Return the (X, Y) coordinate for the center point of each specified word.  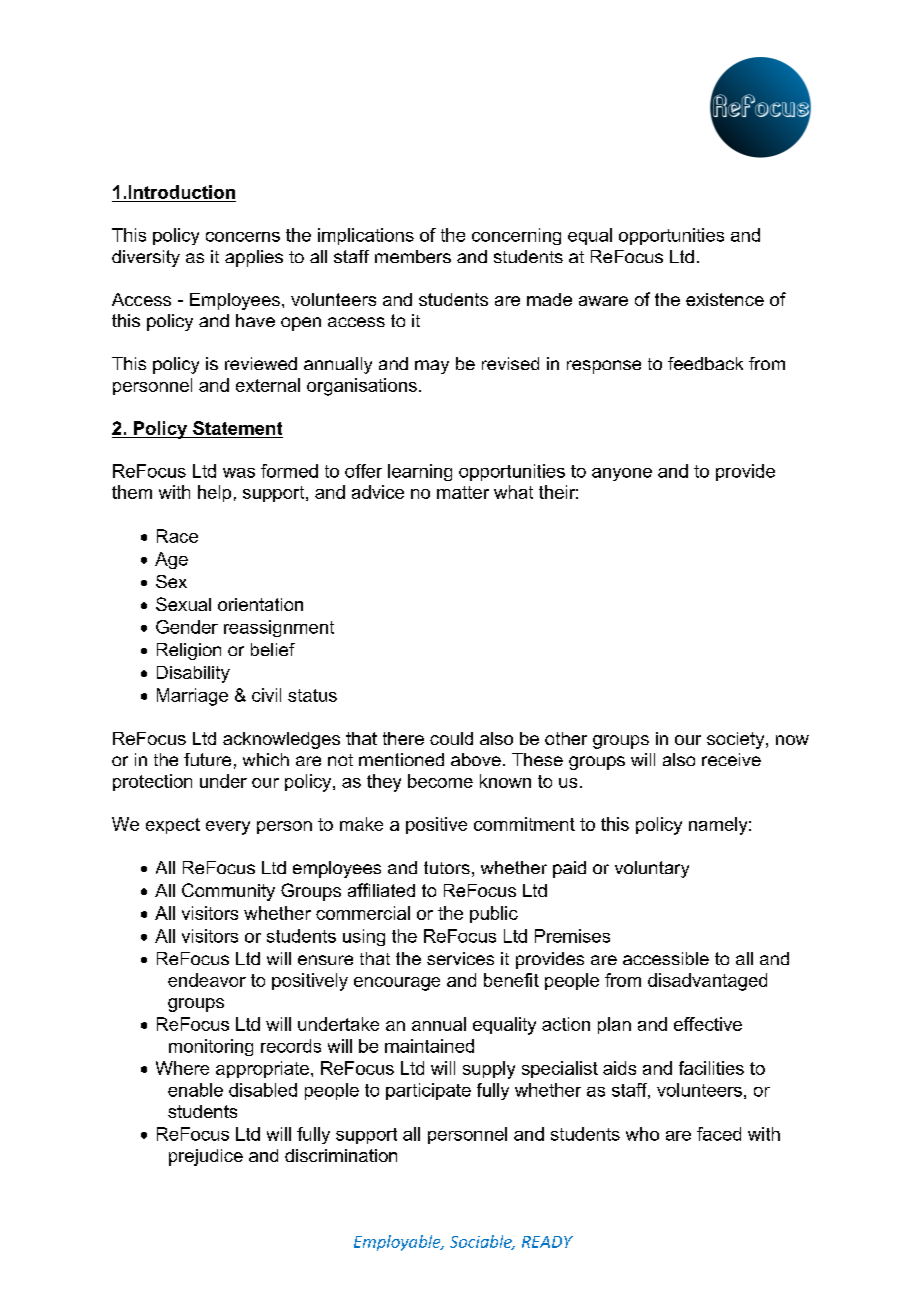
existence (725, 299)
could (451, 738)
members (413, 256)
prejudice (206, 1157)
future (207, 759)
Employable (398, 1243)
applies (254, 258)
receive (731, 759)
